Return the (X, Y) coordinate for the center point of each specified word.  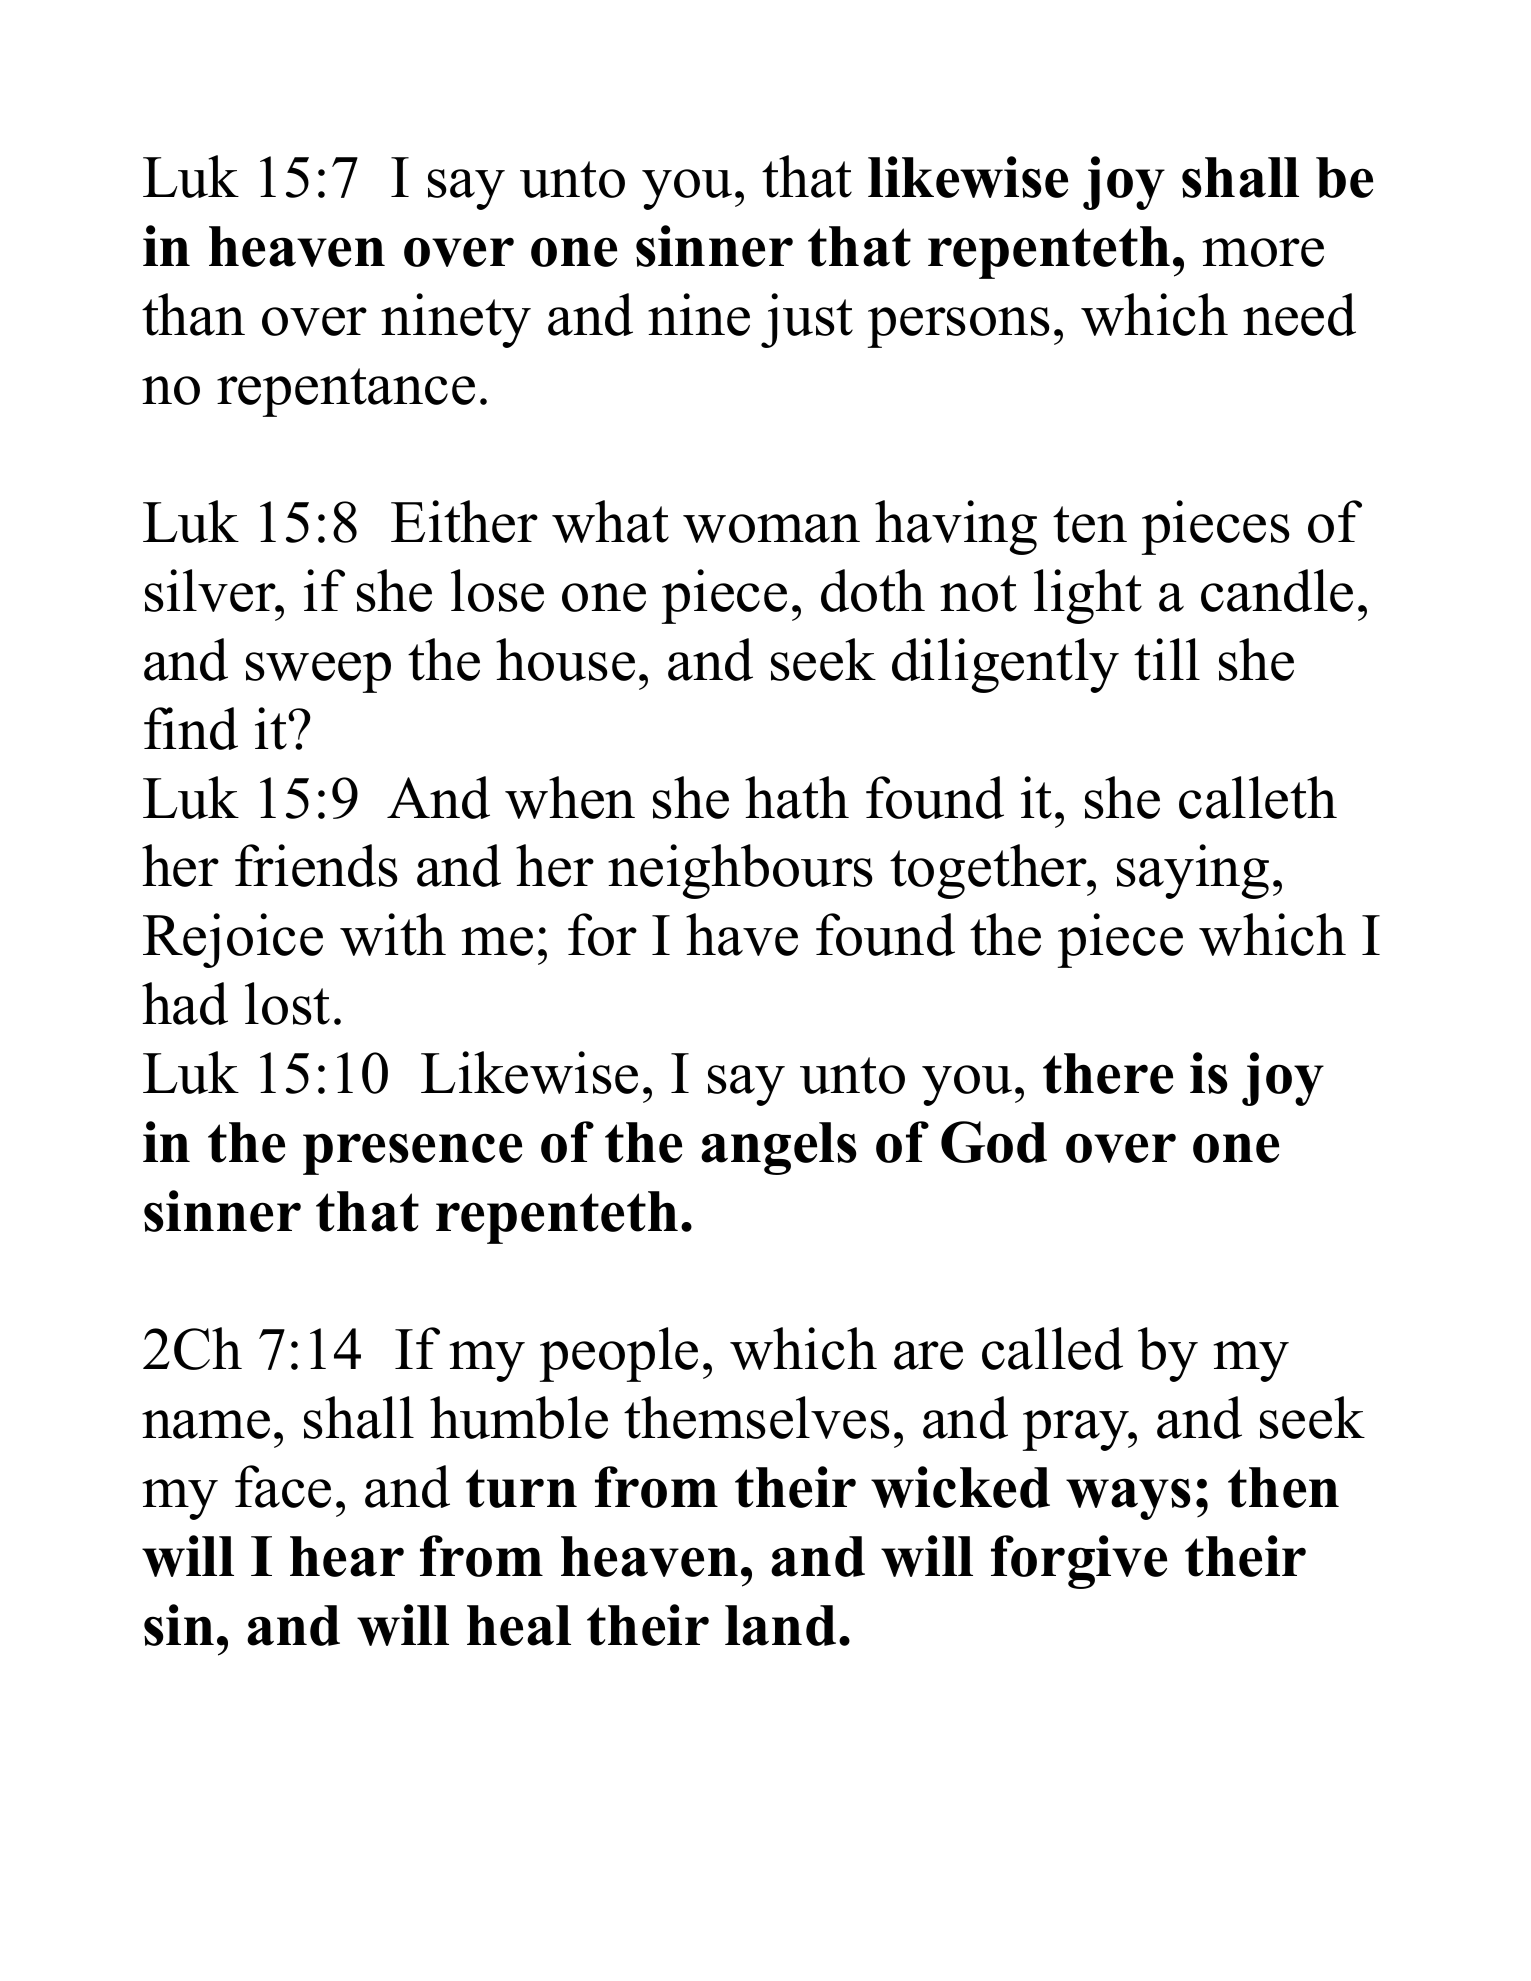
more (1263, 252)
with (393, 934)
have (742, 934)
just (807, 320)
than (193, 314)
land (780, 1625)
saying (1193, 871)
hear (347, 1556)
